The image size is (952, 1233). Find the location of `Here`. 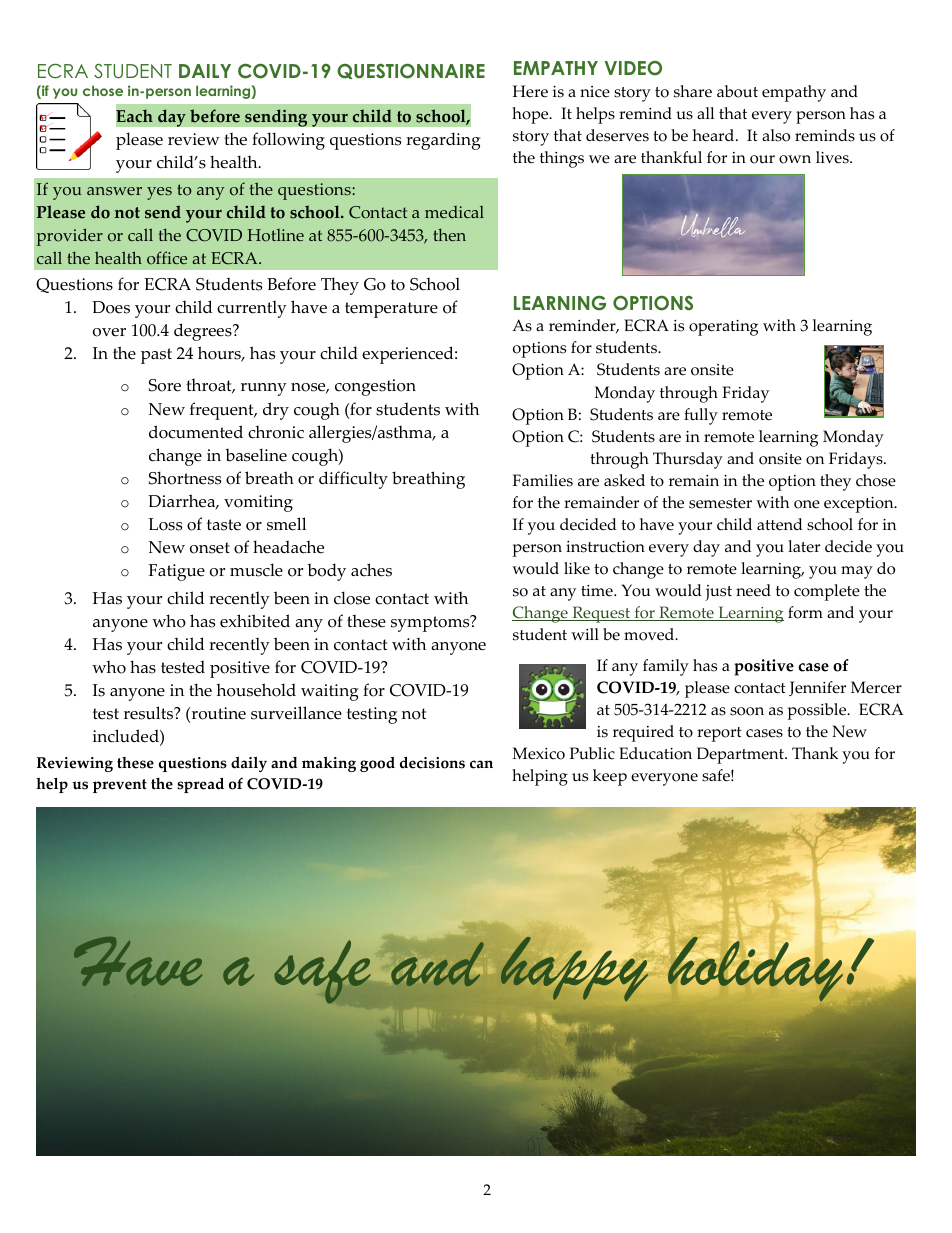

Here is located at coordinates (530, 91).
